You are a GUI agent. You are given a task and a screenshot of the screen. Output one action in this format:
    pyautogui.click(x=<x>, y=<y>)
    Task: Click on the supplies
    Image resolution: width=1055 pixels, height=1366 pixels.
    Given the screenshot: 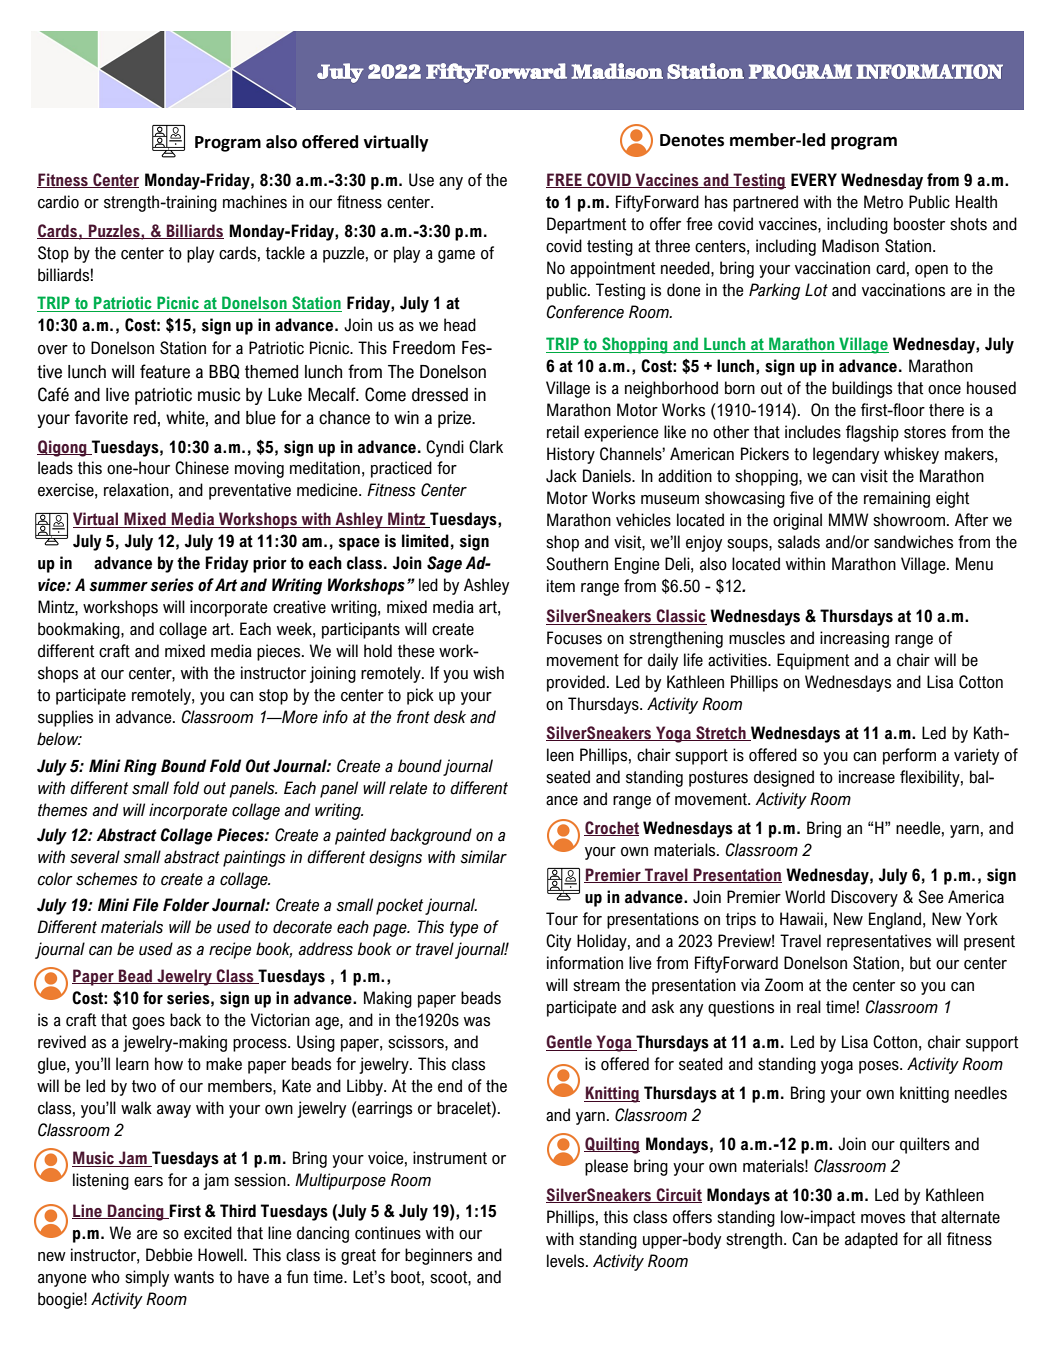 What is the action you would take?
    pyautogui.click(x=65, y=718)
